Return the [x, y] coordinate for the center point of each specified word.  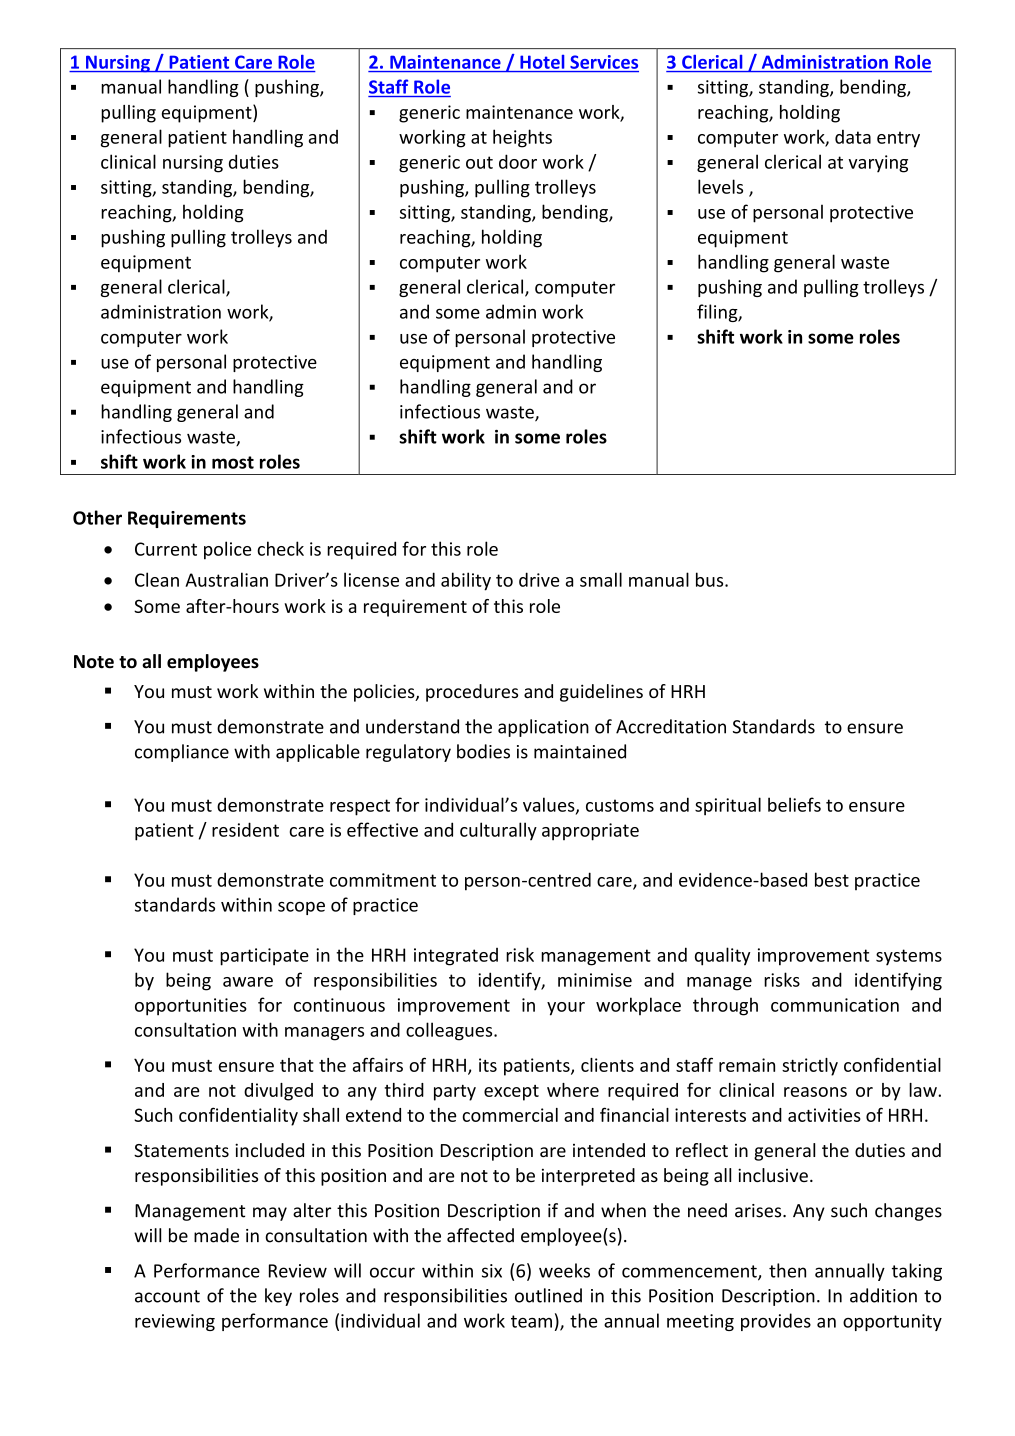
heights [522, 138]
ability [466, 581]
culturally [498, 831]
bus [711, 579]
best [832, 879]
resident [245, 829]
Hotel [542, 62]
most [233, 462]
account [167, 1296]
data [853, 136]
